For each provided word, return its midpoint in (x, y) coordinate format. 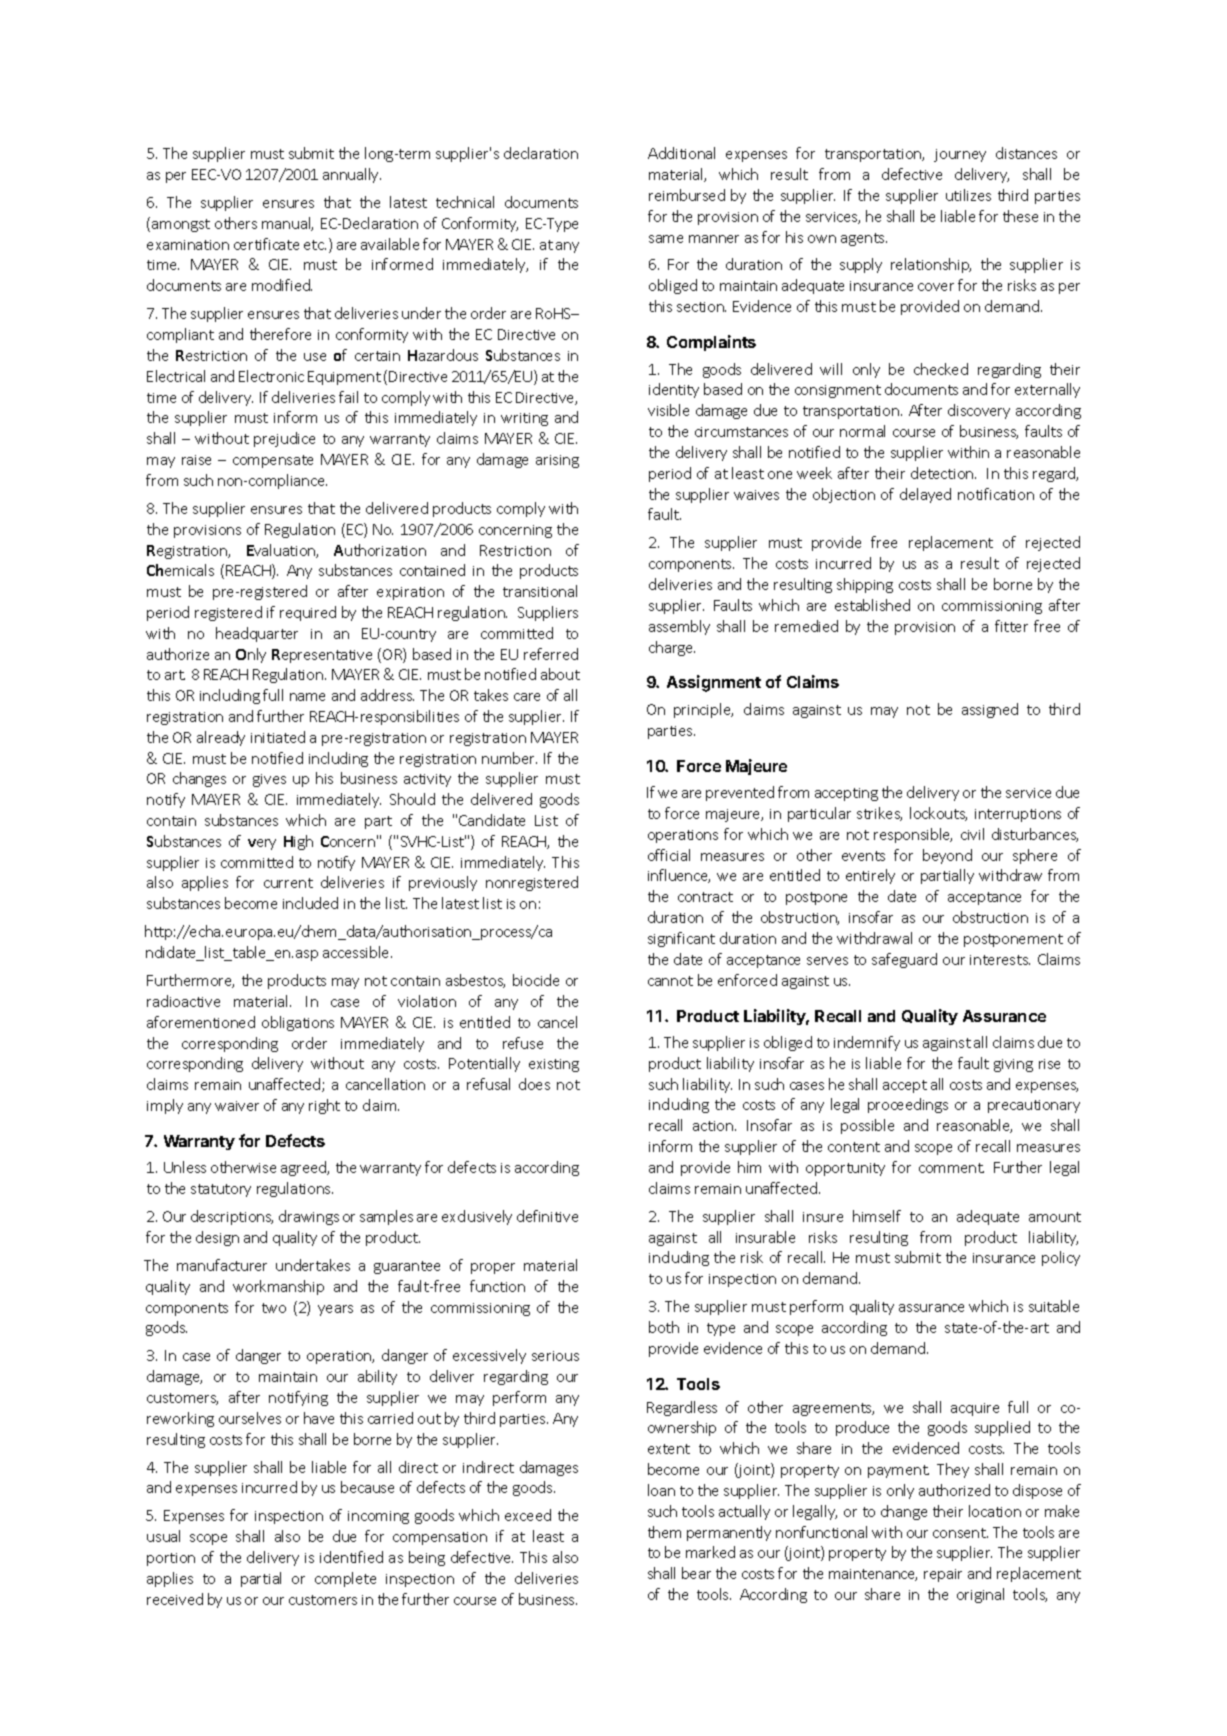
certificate (266, 244)
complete (345, 1579)
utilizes (968, 195)
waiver (237, 1106)
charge (672, 648)
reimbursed (687, 195)
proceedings (908, 1105)
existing (554, 1065)
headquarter (257, 634)
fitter (1011, 626)
